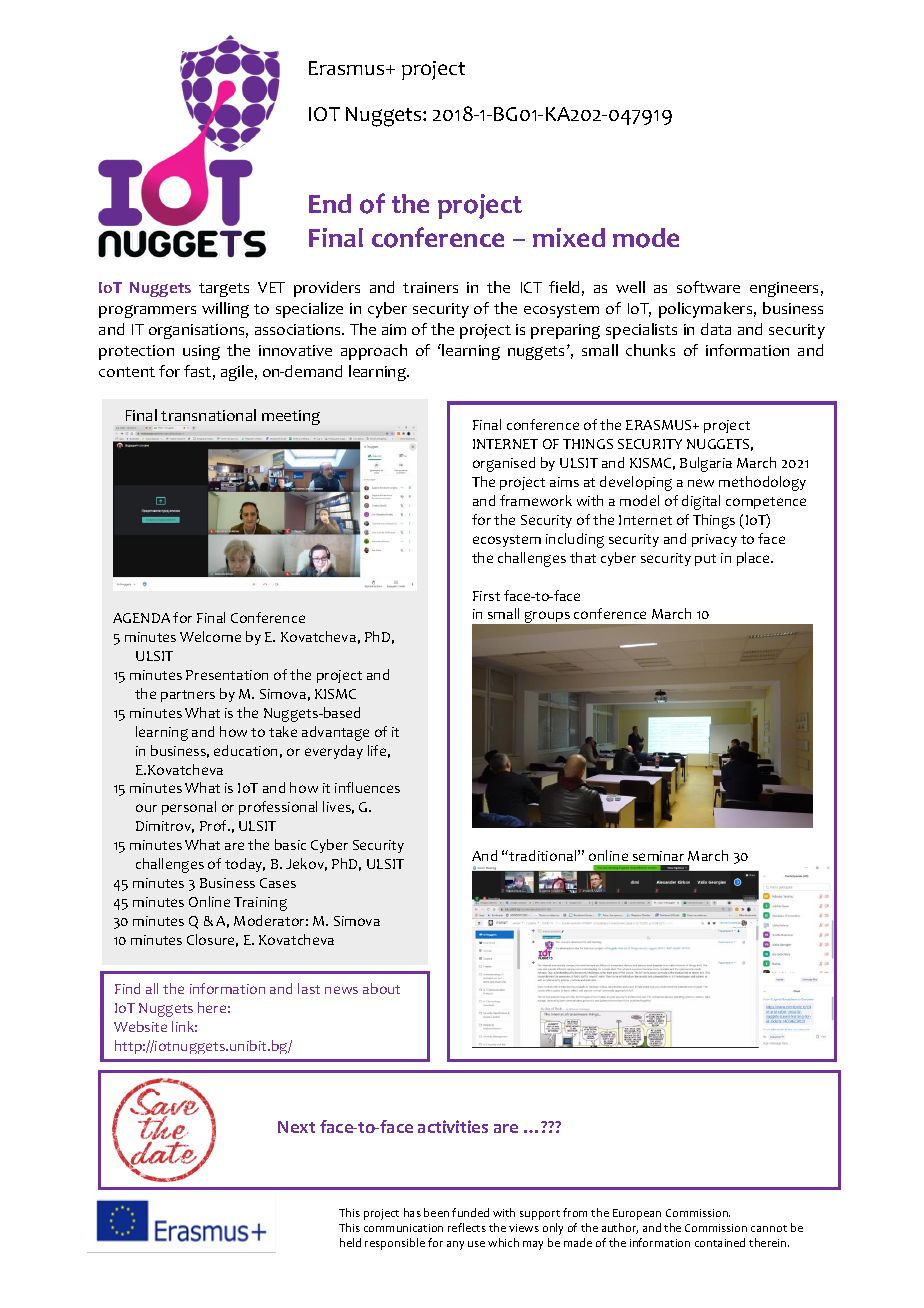 This screenshot has height=1308, width=924. Describe the element at coordinates (658, 856) in the screenshot. I see `seminar` at that location.
